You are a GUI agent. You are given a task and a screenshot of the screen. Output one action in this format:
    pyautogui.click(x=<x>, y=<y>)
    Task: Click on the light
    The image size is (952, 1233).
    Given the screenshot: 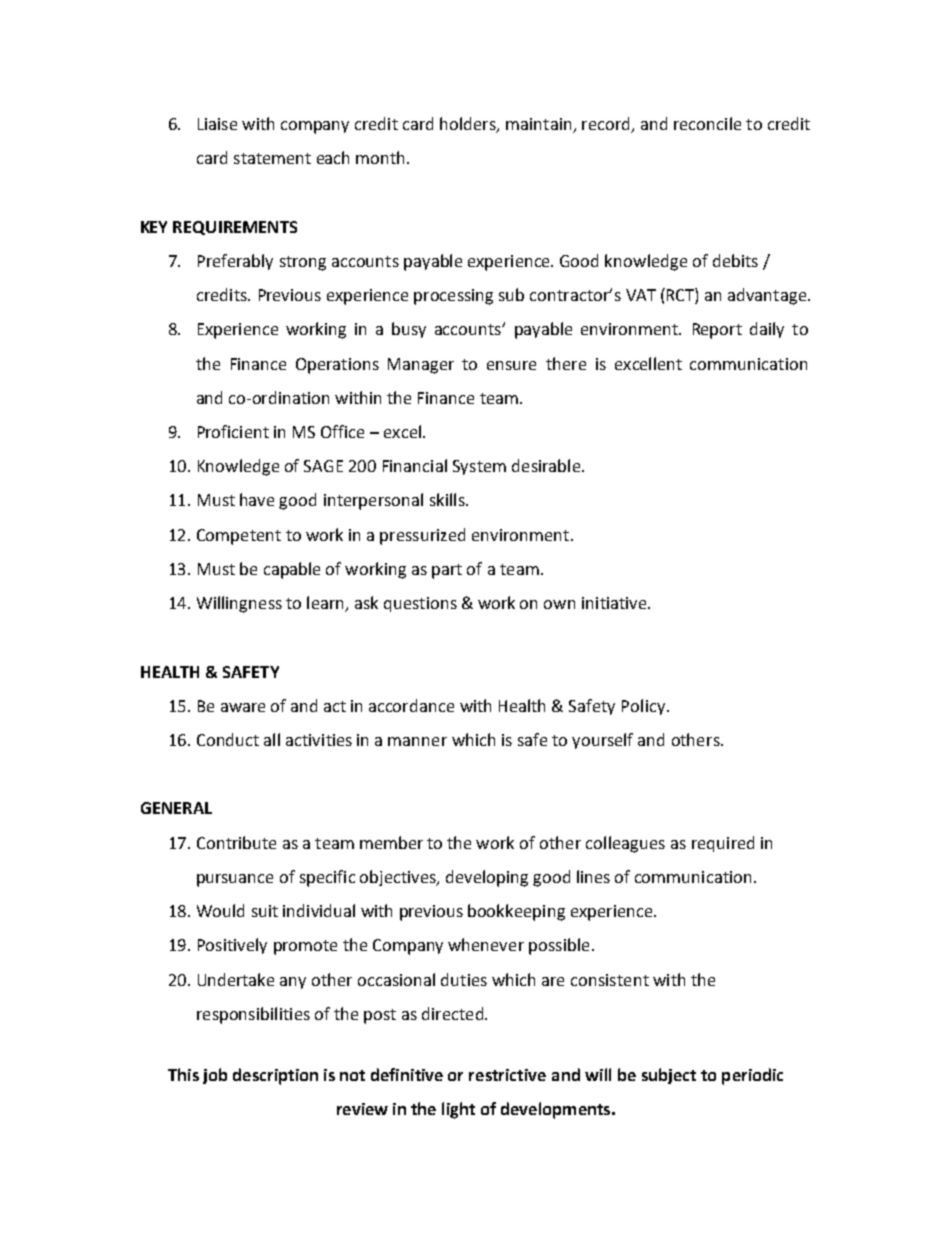 What is the action you would take?
    pyautogui.click(x=458, y=1110)
